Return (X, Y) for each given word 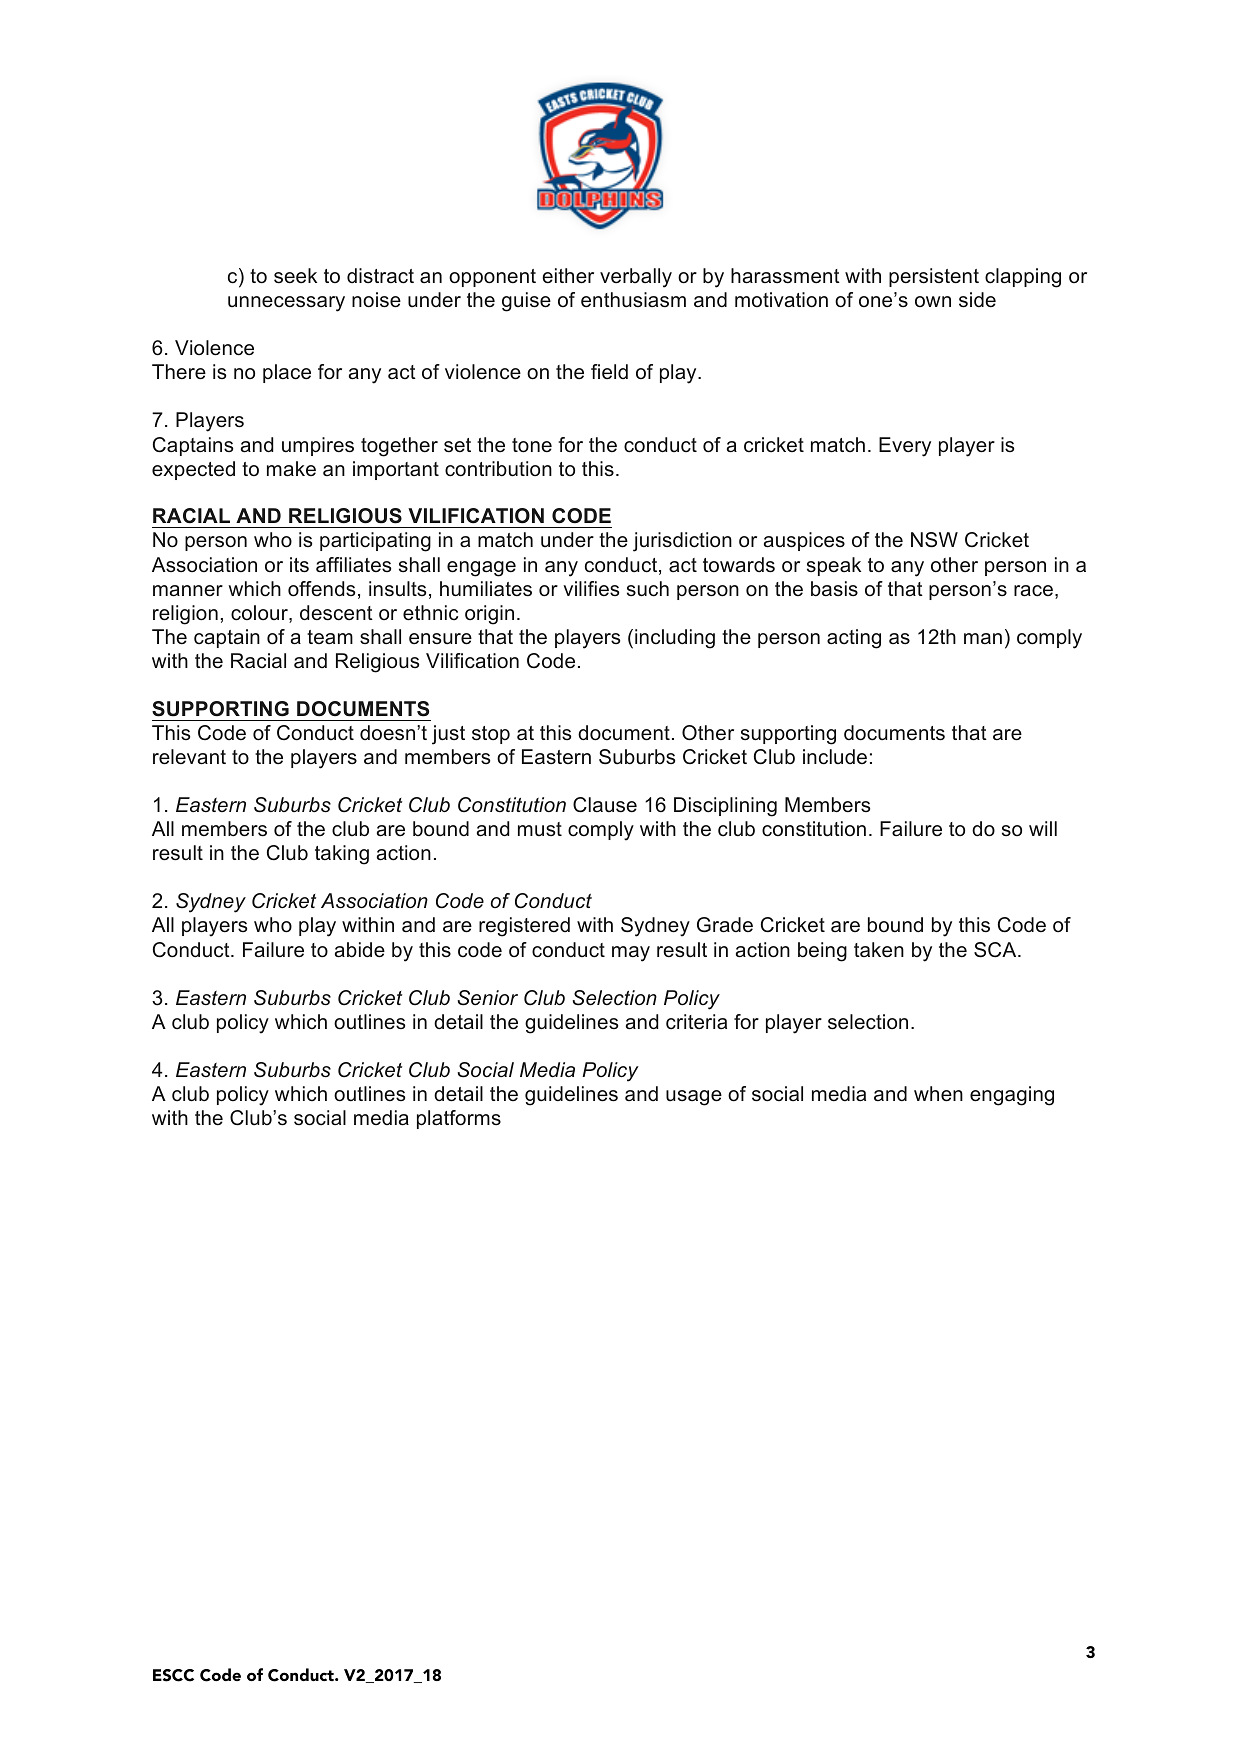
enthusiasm (633, 300)
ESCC (173, 1675)
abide (360, 950)
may (631, 954)
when (938, 1094)
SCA (996, 950)
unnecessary (286, 304)
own (933, 301)
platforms (459, 1119)
